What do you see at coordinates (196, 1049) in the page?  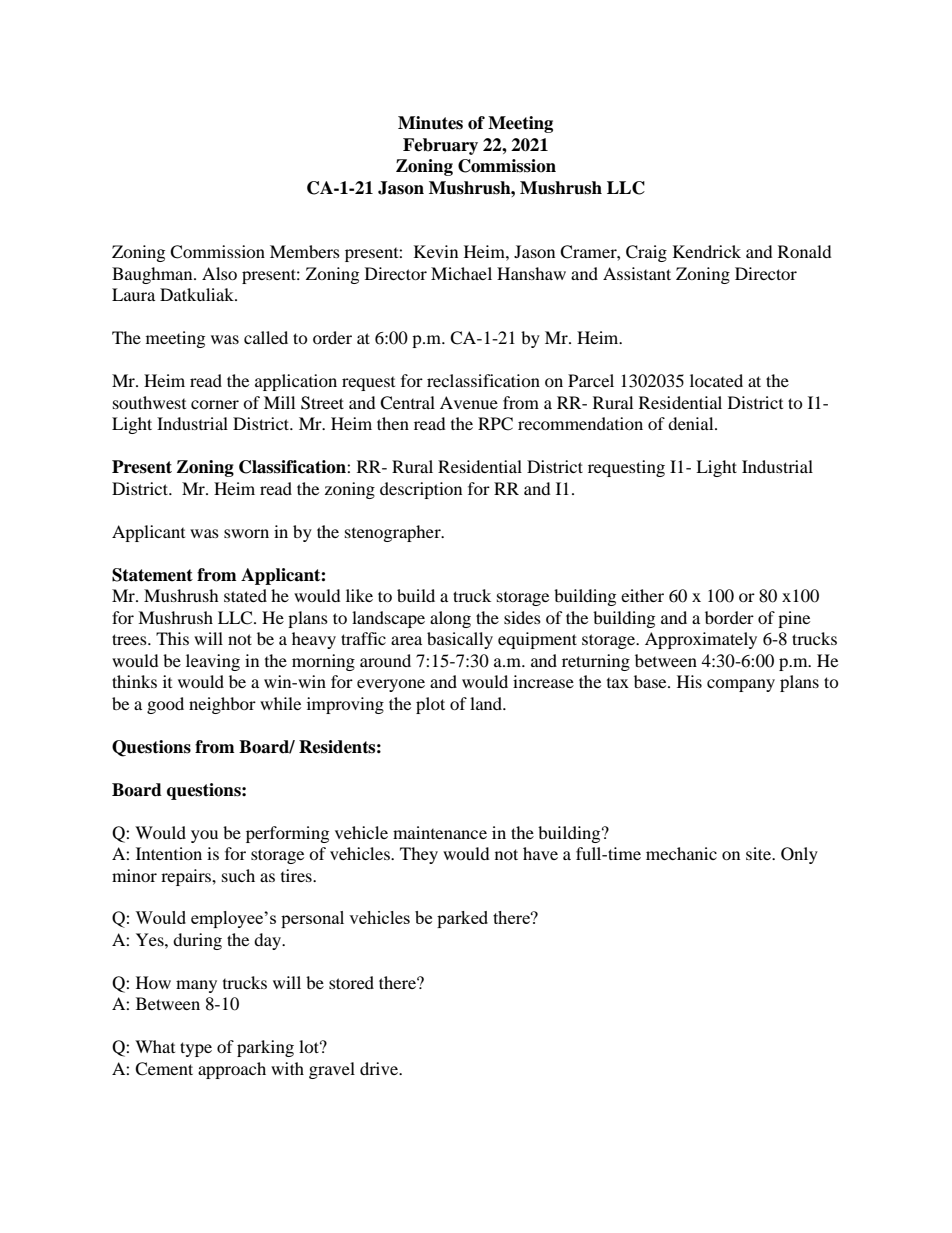 I see `type` at bounding box center [196, 1049].
